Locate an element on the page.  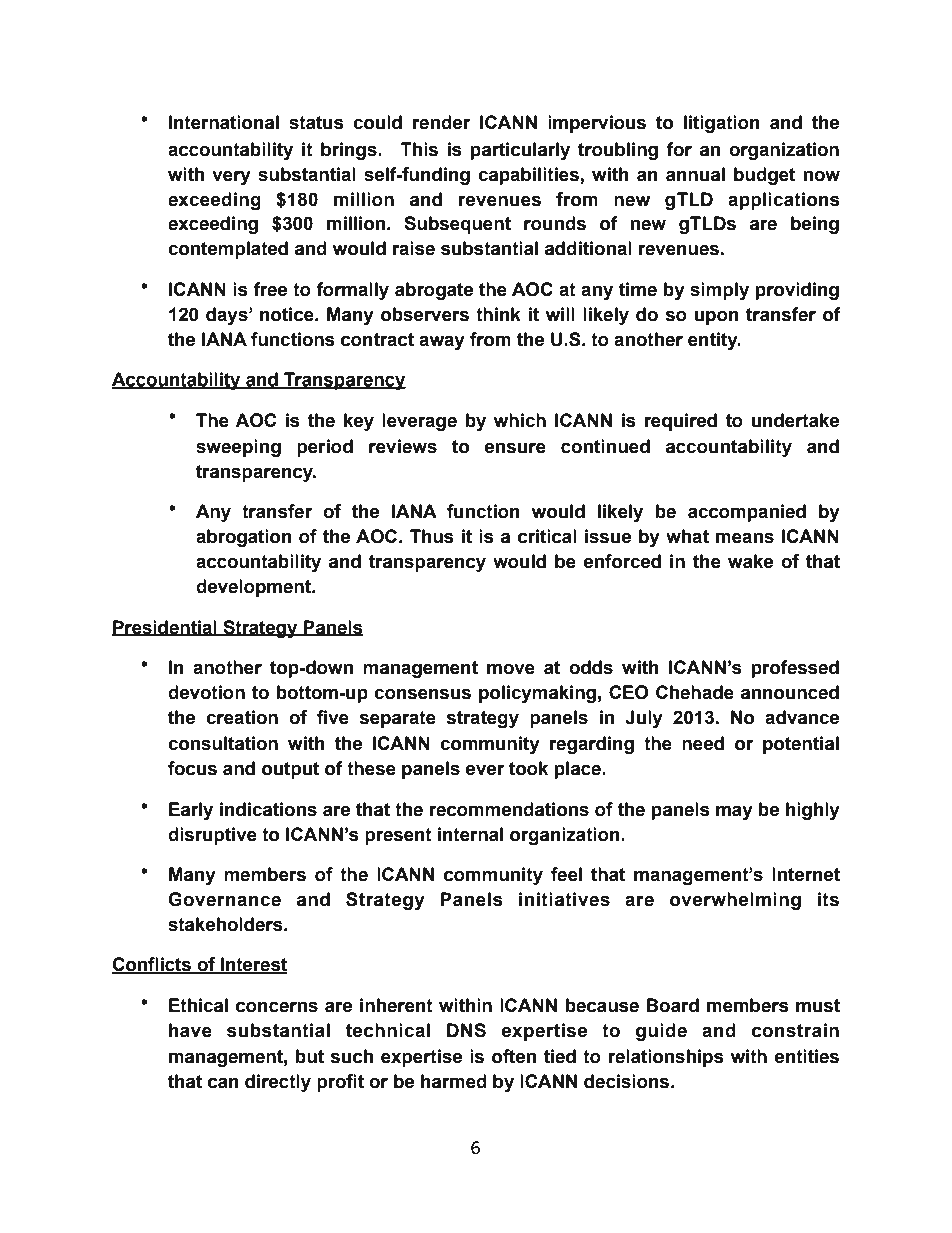
ensure is located at coordinates (515, 448).
